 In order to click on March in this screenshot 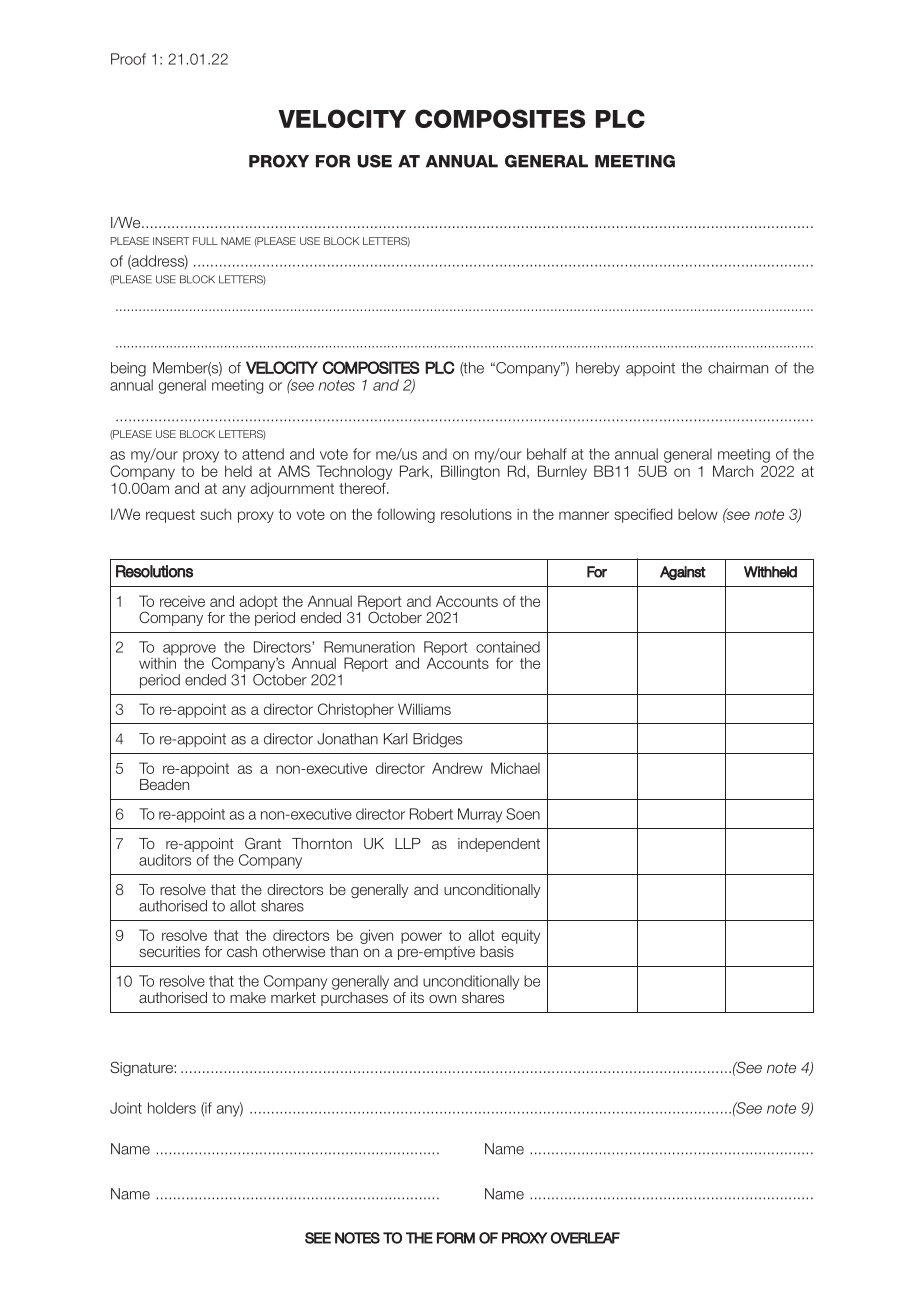, I will do `click(733, 471)`.
